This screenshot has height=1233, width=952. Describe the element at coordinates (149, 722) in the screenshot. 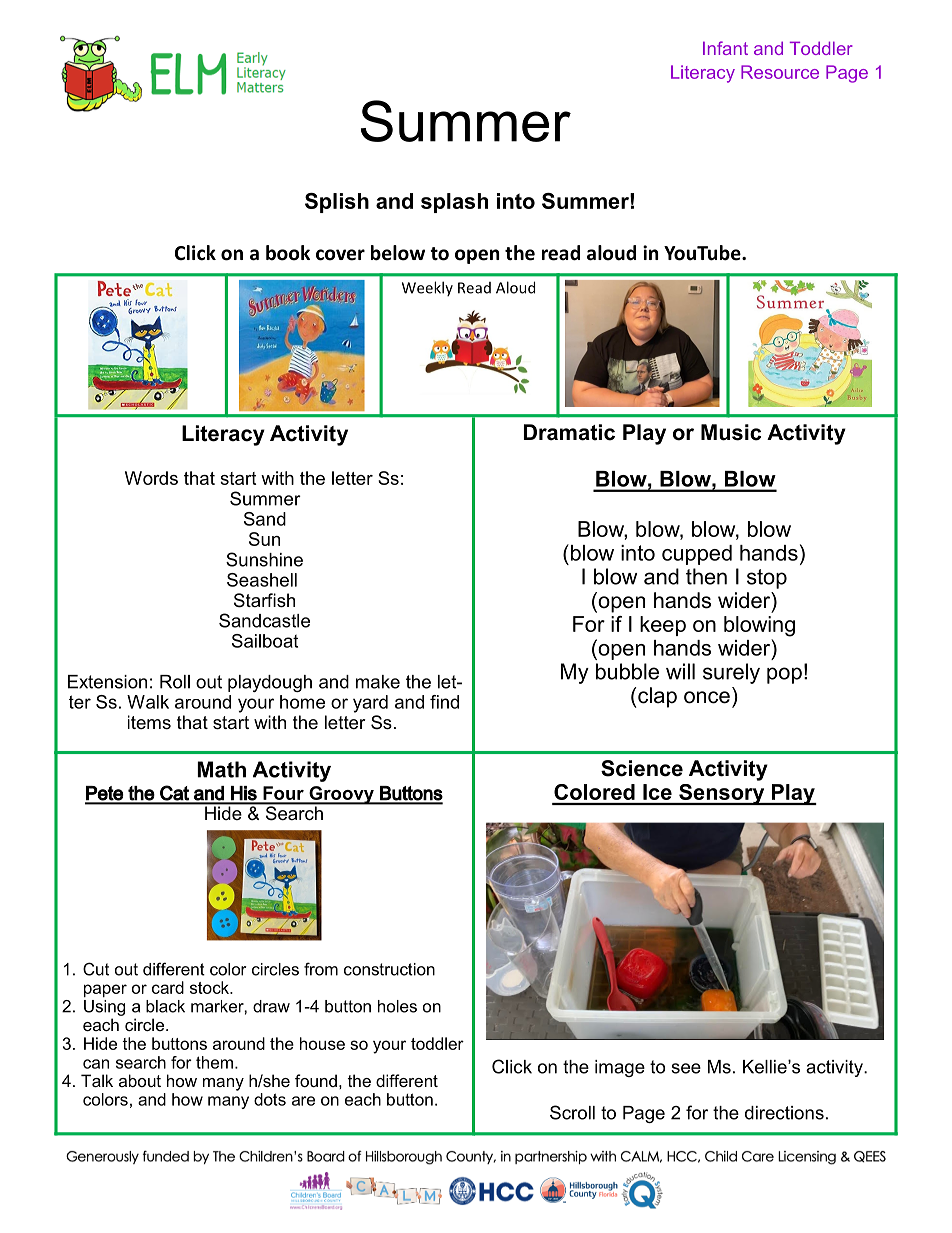

I see `items` at that location.
